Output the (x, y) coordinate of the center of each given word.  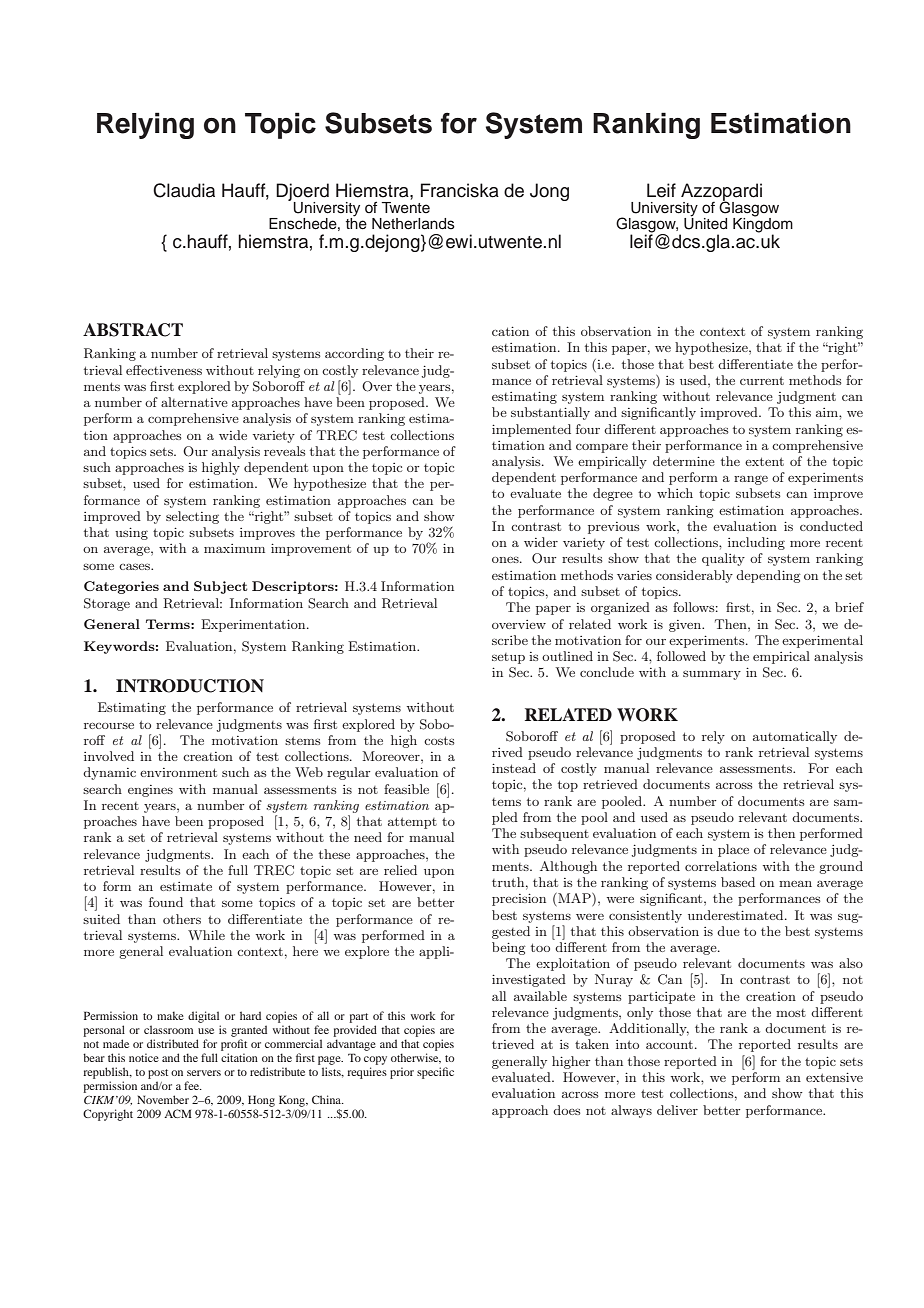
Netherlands (413, 224)
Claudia (184, 190)
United (705, 223)
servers (204, 1073)
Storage (107, 604)
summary (712, 675)
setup (508, 658)
